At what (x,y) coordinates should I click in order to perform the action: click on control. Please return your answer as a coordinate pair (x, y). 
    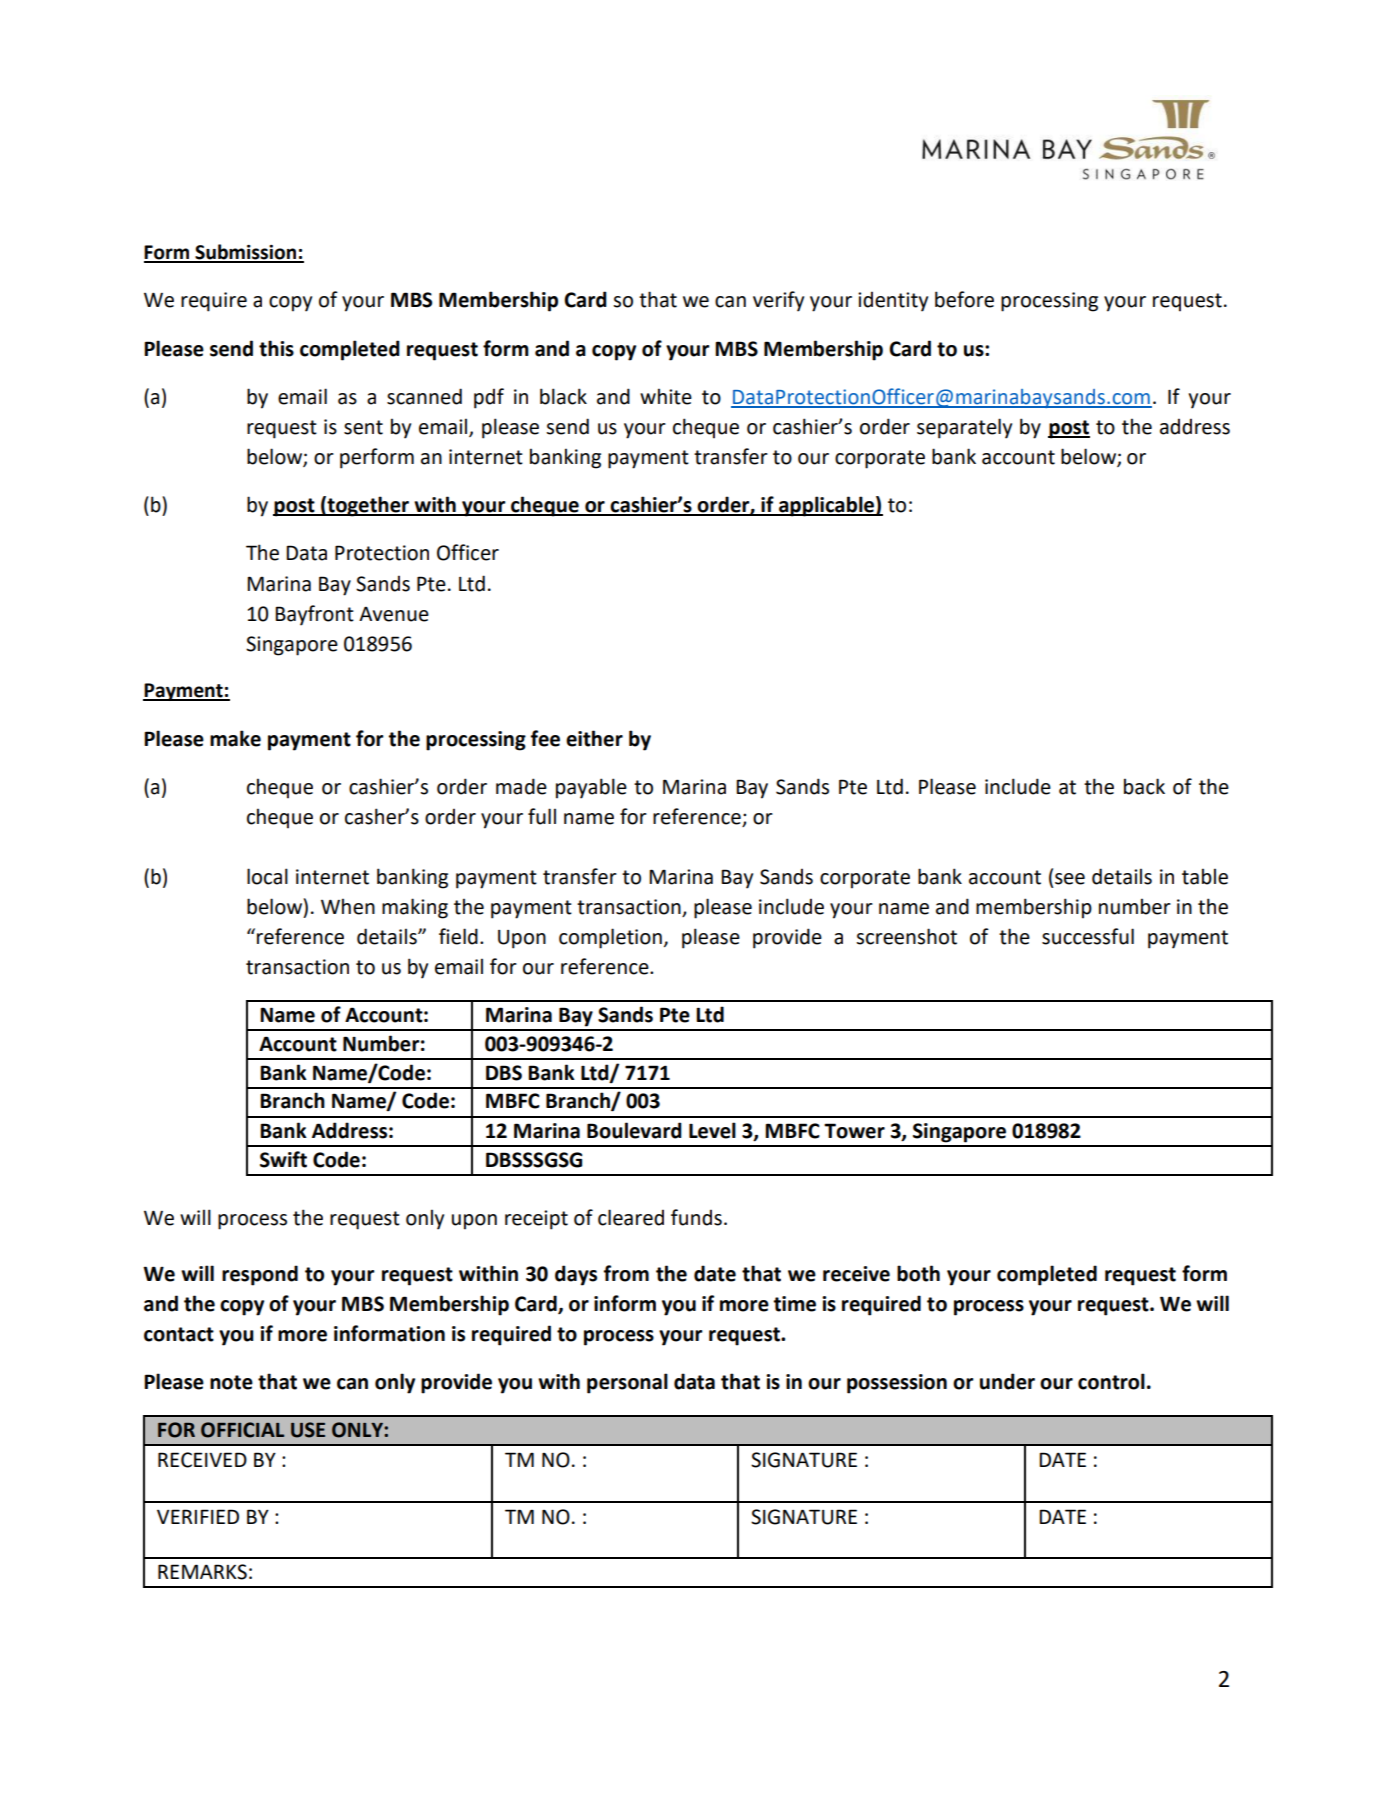
    Looking at the image, I should click on (1111, 1381).
